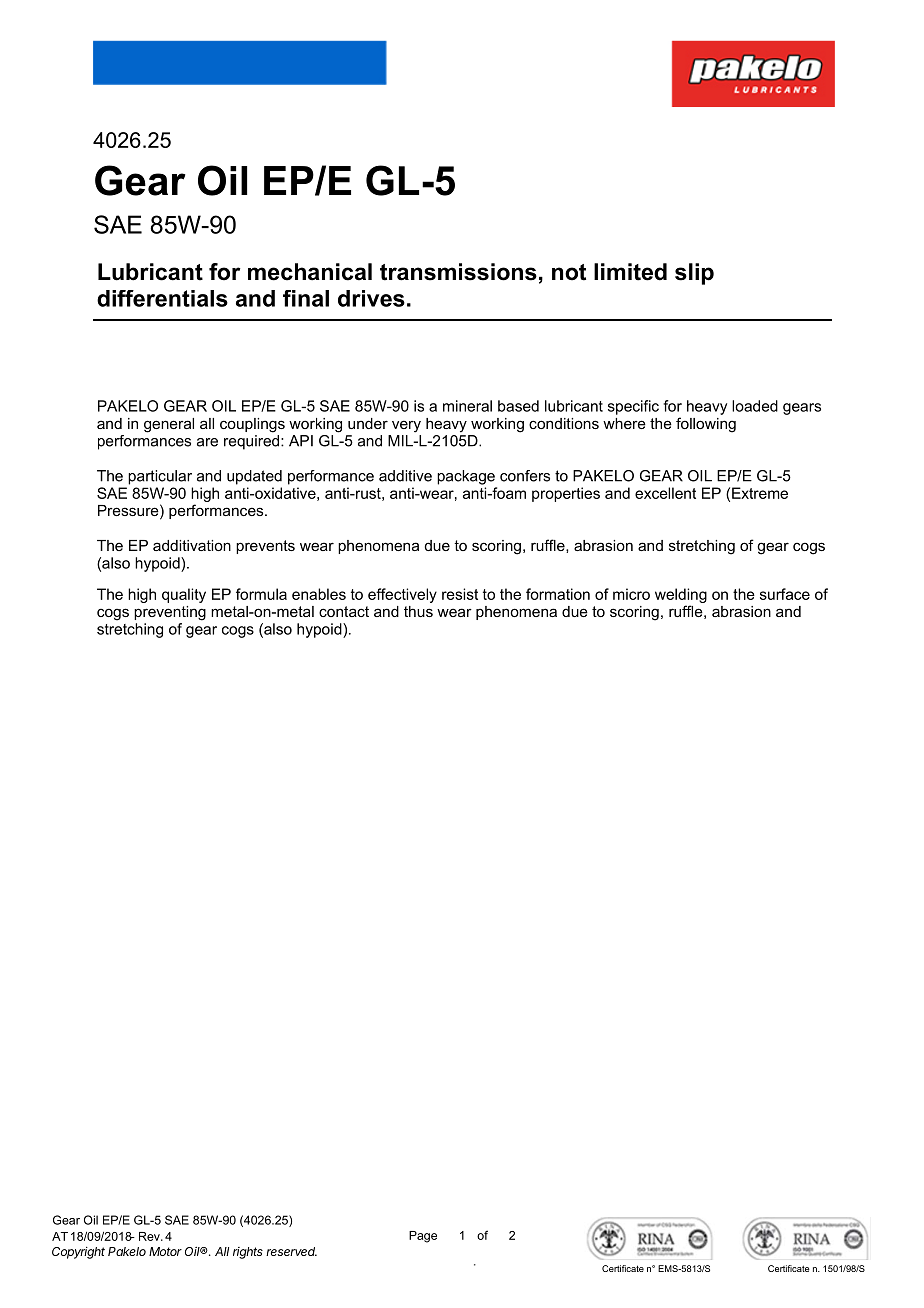  I want to click on Motor, so click(165, 1251).
